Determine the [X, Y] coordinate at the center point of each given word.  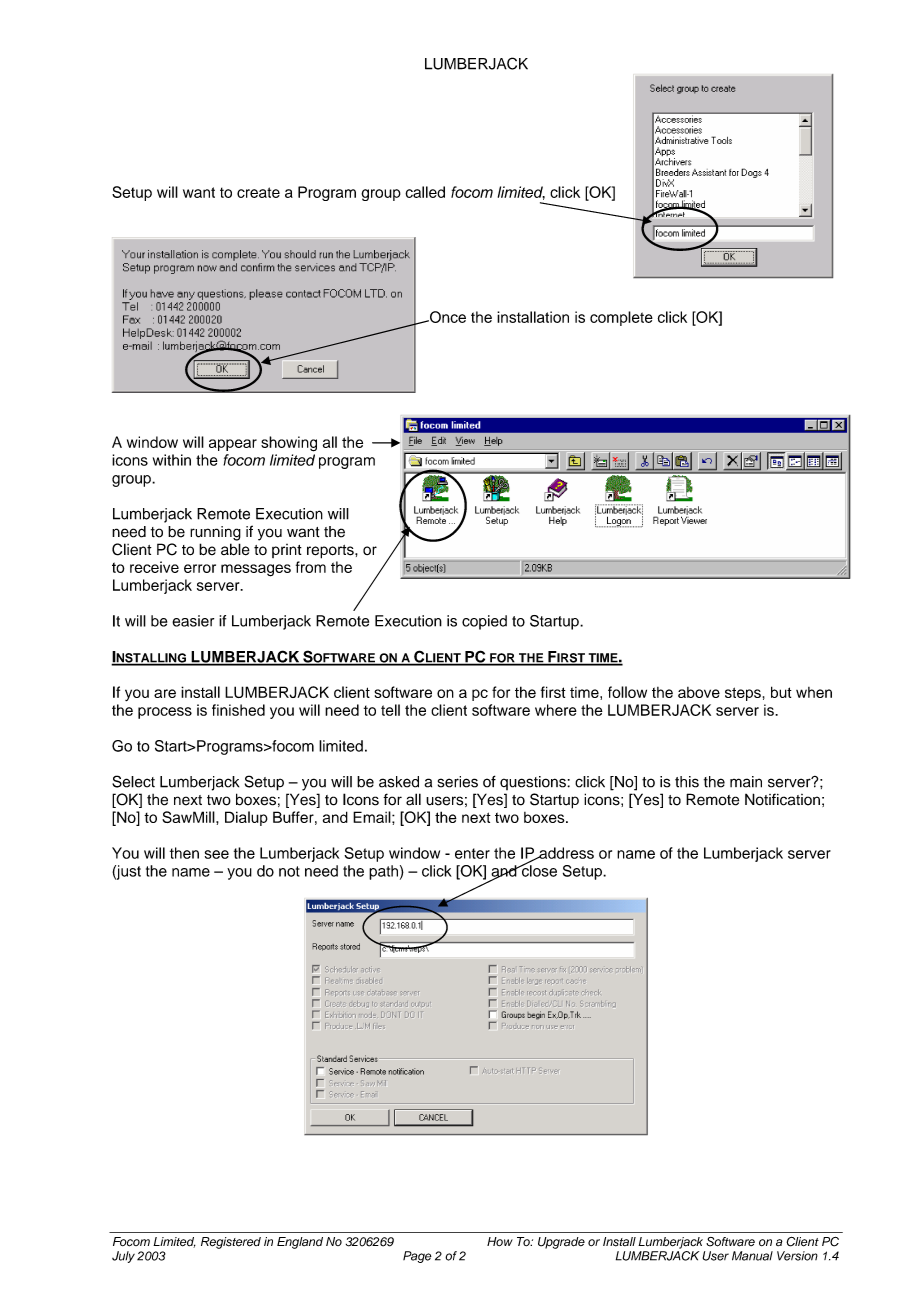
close [538, 870]
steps [743, 694]
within [172, 460]
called [425, 192]
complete [621, 318]
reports [331, 552]
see [217, 854]
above [699, 692]
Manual [752, 1256]
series [458, 782]
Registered [231, 1243]
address [565, 853]
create [258, 192]
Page [417, 1257]
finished [238, 710]
